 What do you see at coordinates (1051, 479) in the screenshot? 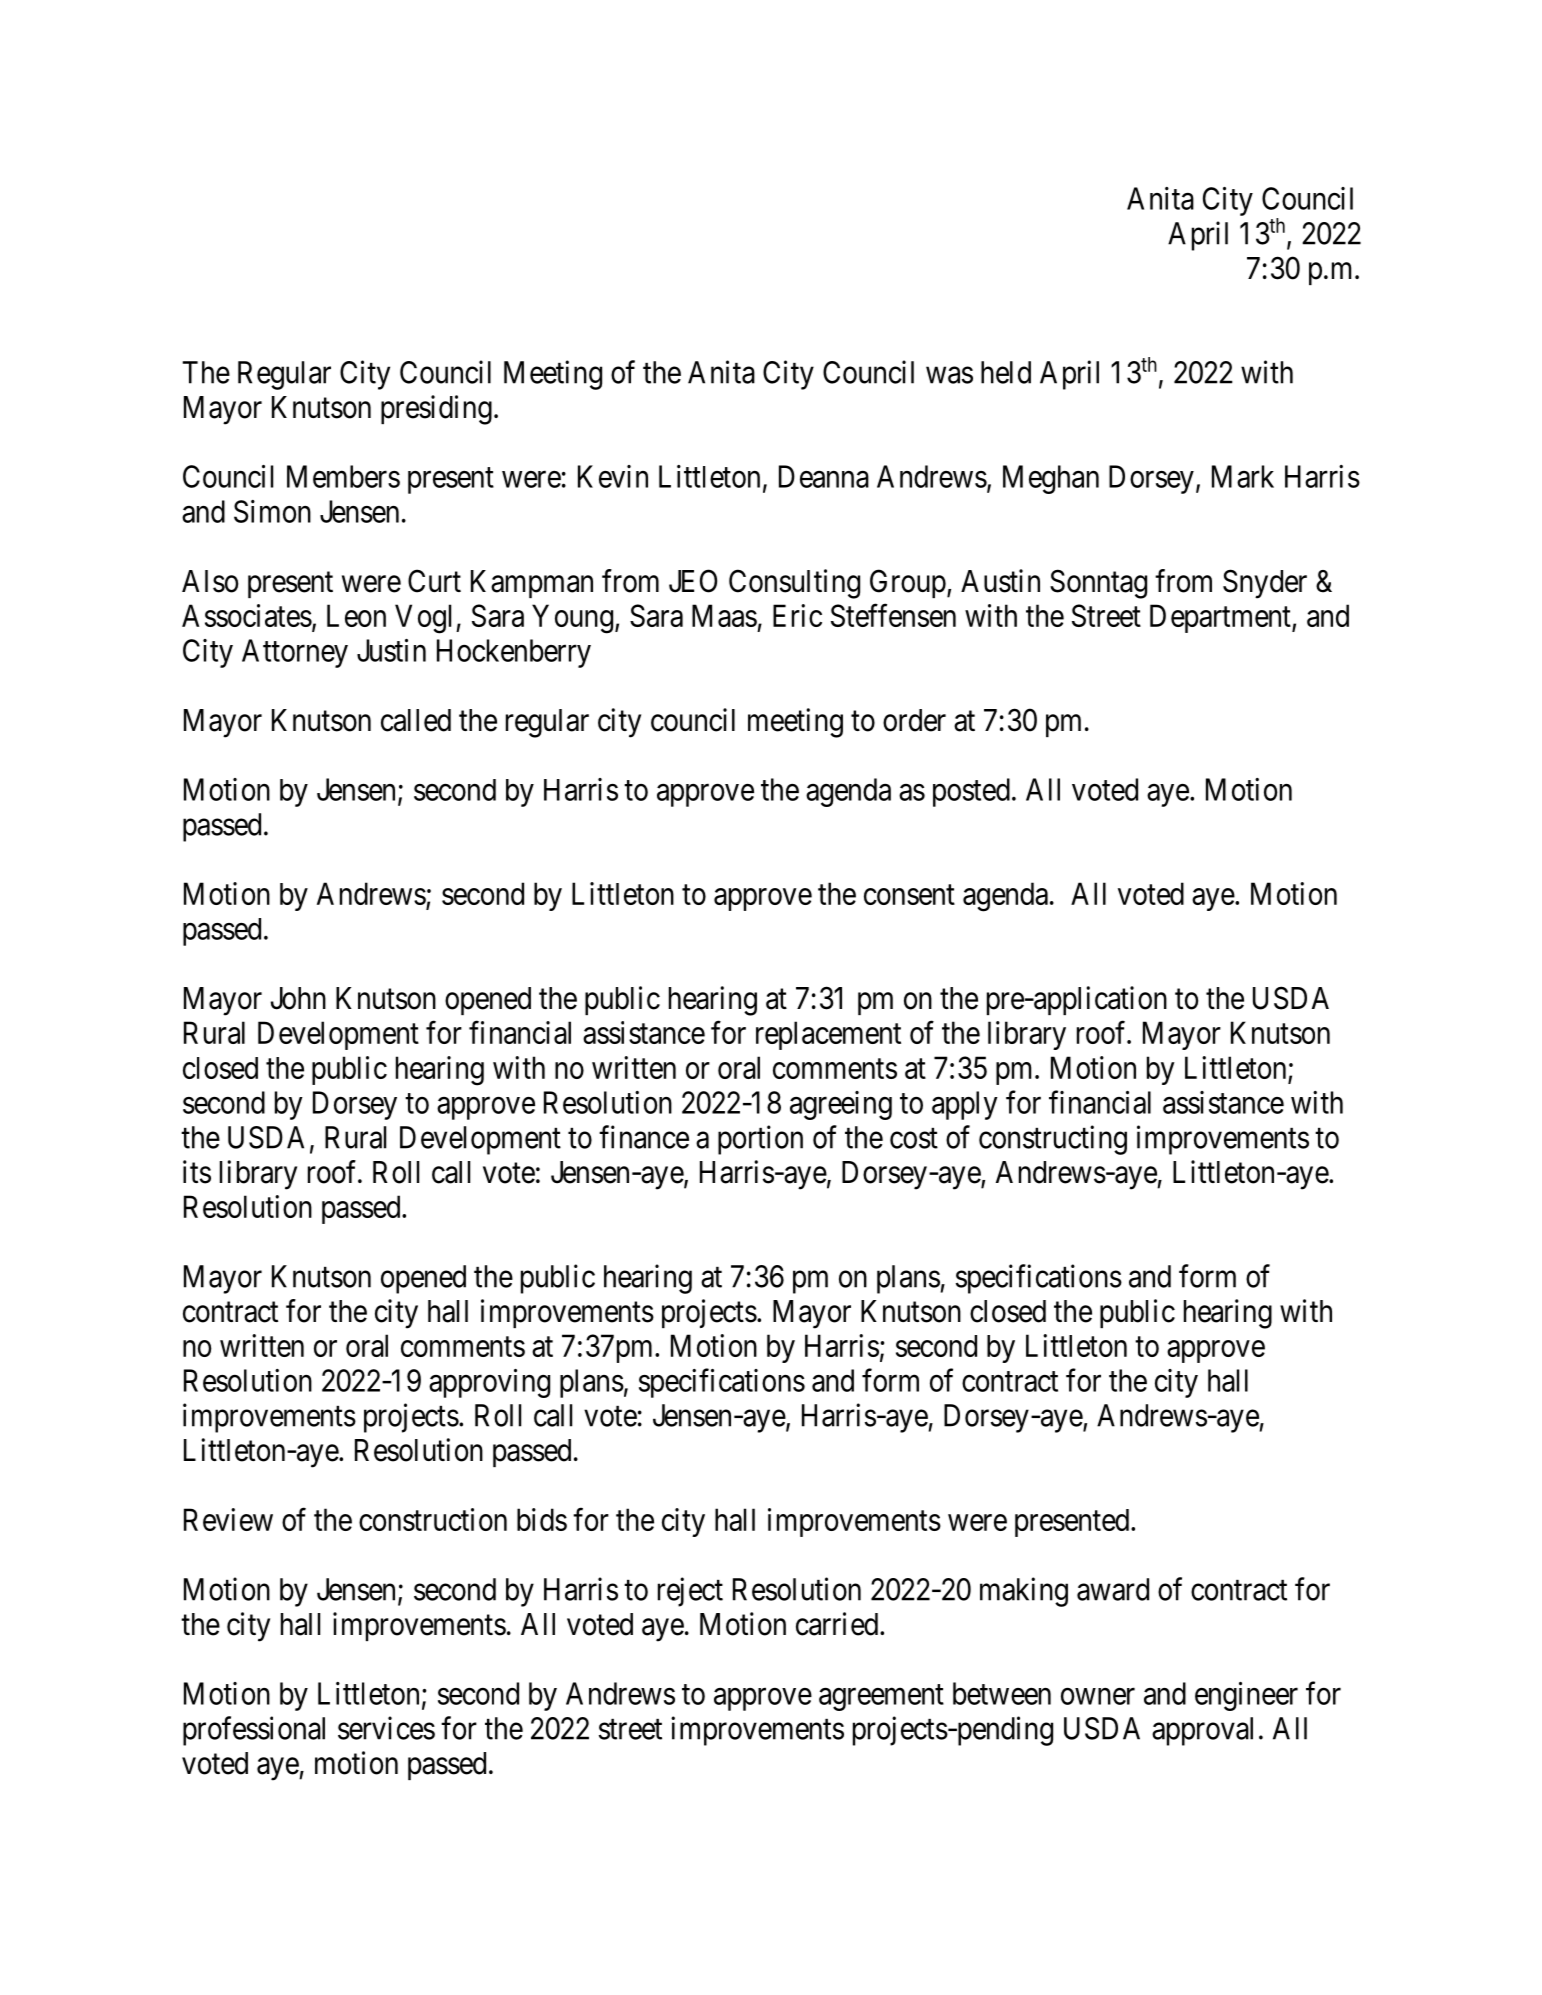
I see `Meghan` at bounding box center [1051, 479].
